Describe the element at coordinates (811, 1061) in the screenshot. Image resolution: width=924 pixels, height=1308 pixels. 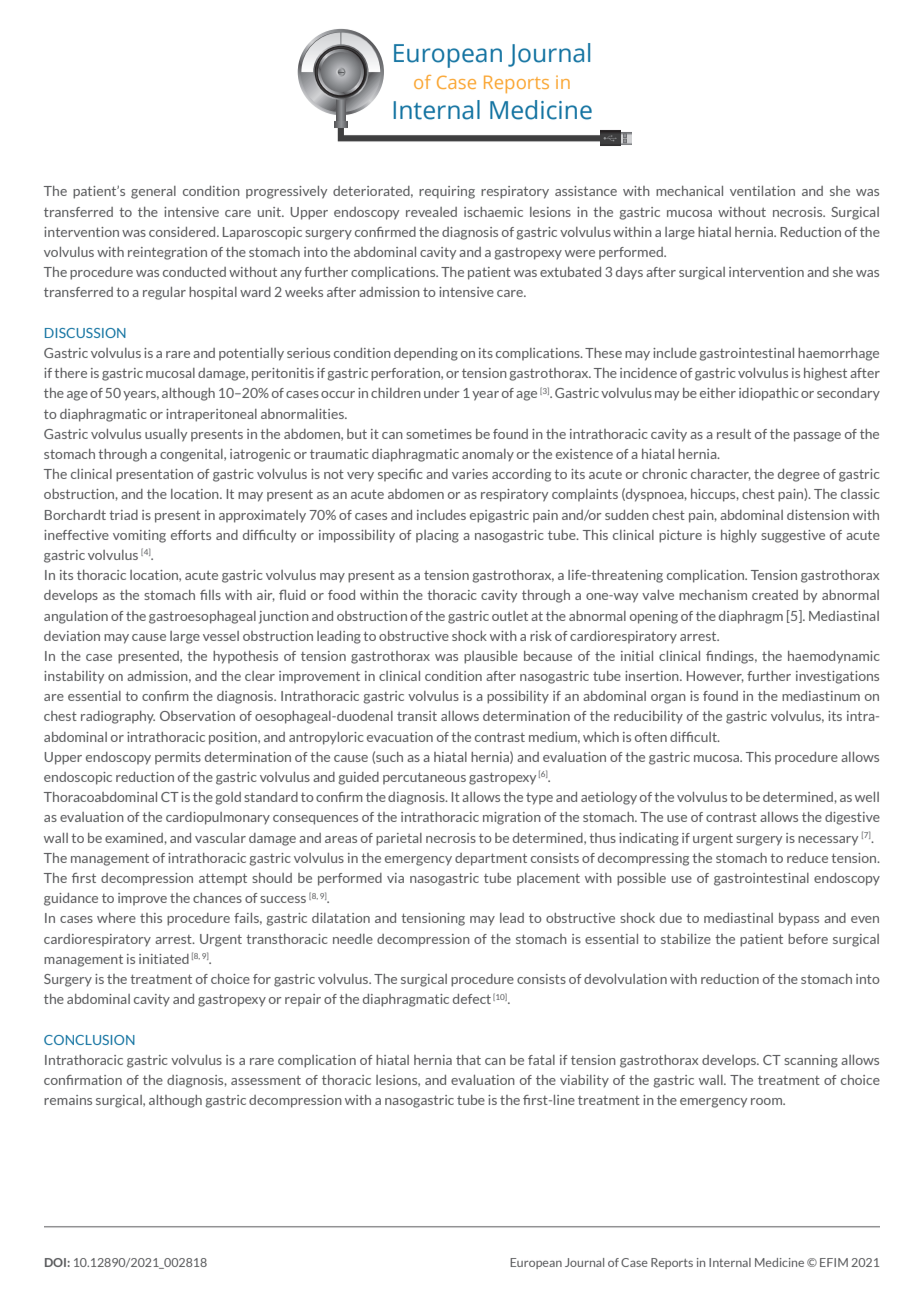
I see `scanning` at that location.
